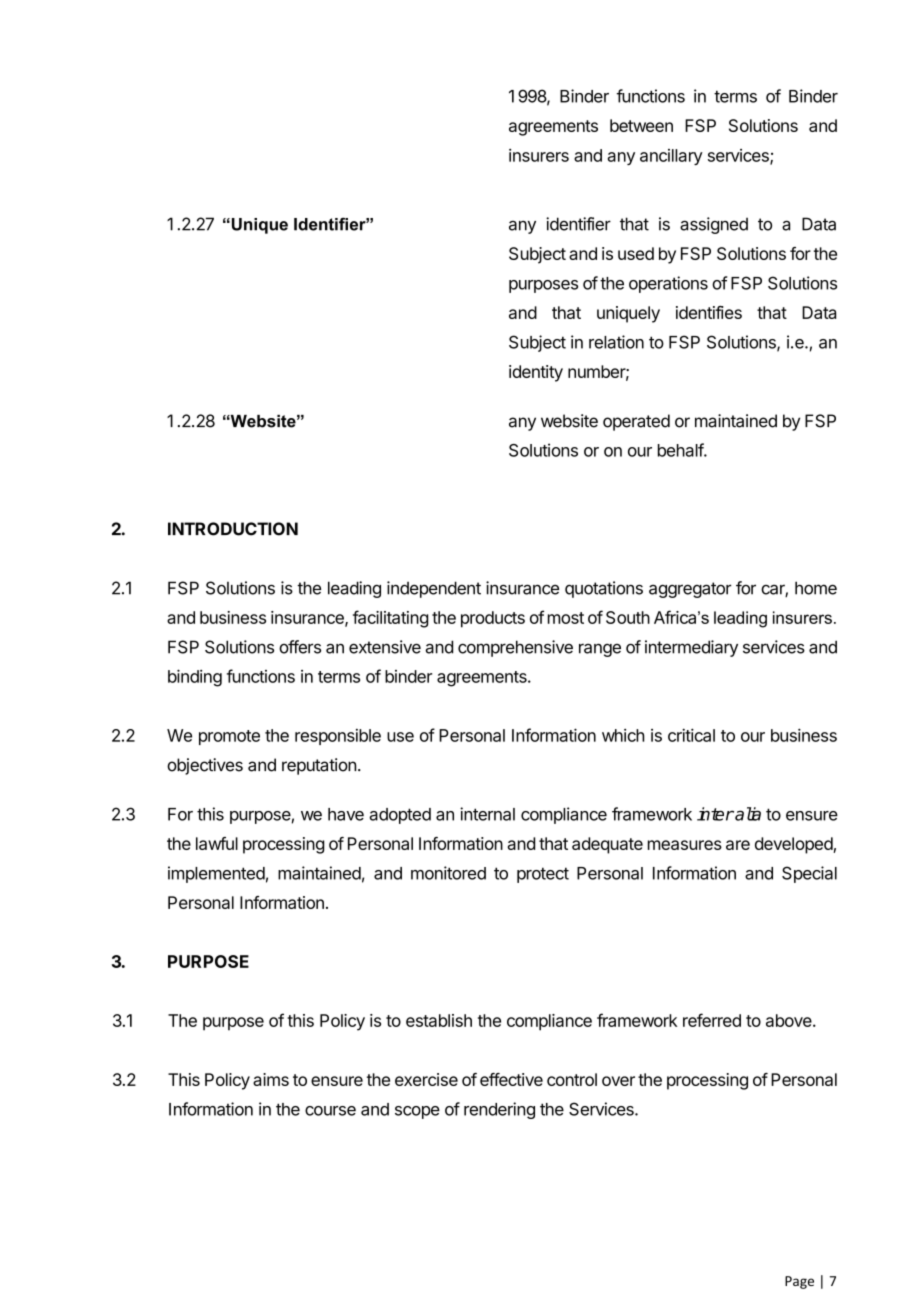 The height and width of the screenshot is (1309, 924). What do you see at coordinates (543, 875) in the screenshot?
I see `protect` at bounding box center [543, 875].
